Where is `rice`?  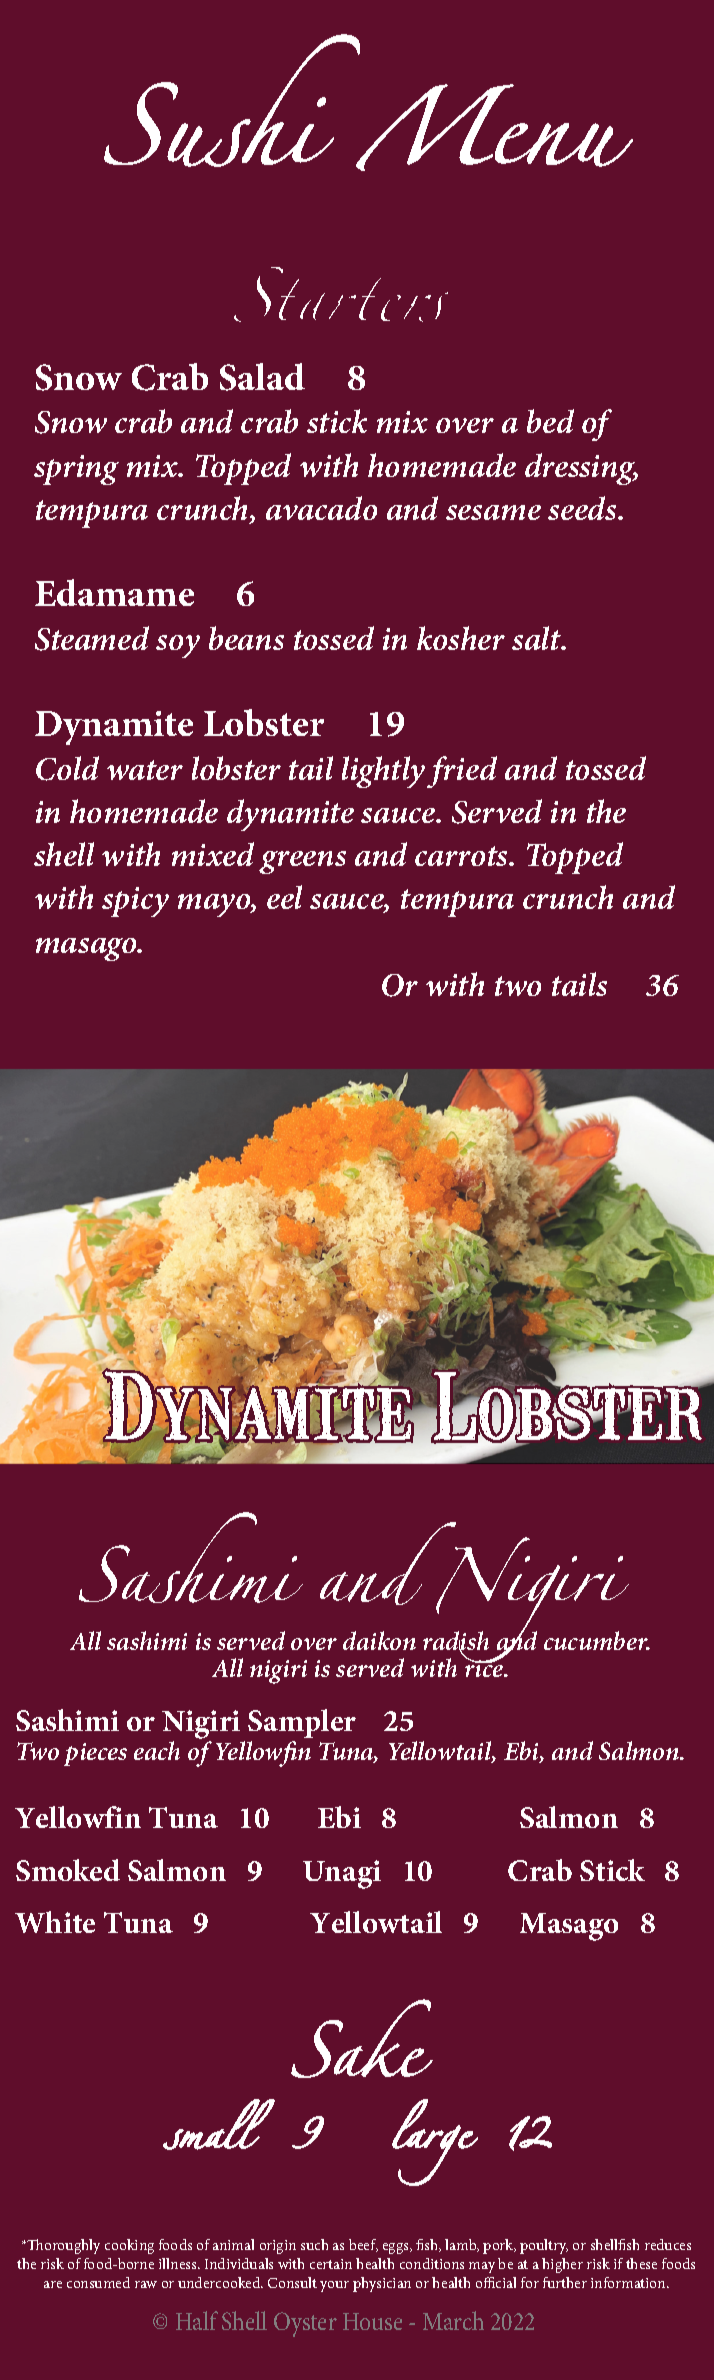
rice is located at coordinates (485, 1667).
